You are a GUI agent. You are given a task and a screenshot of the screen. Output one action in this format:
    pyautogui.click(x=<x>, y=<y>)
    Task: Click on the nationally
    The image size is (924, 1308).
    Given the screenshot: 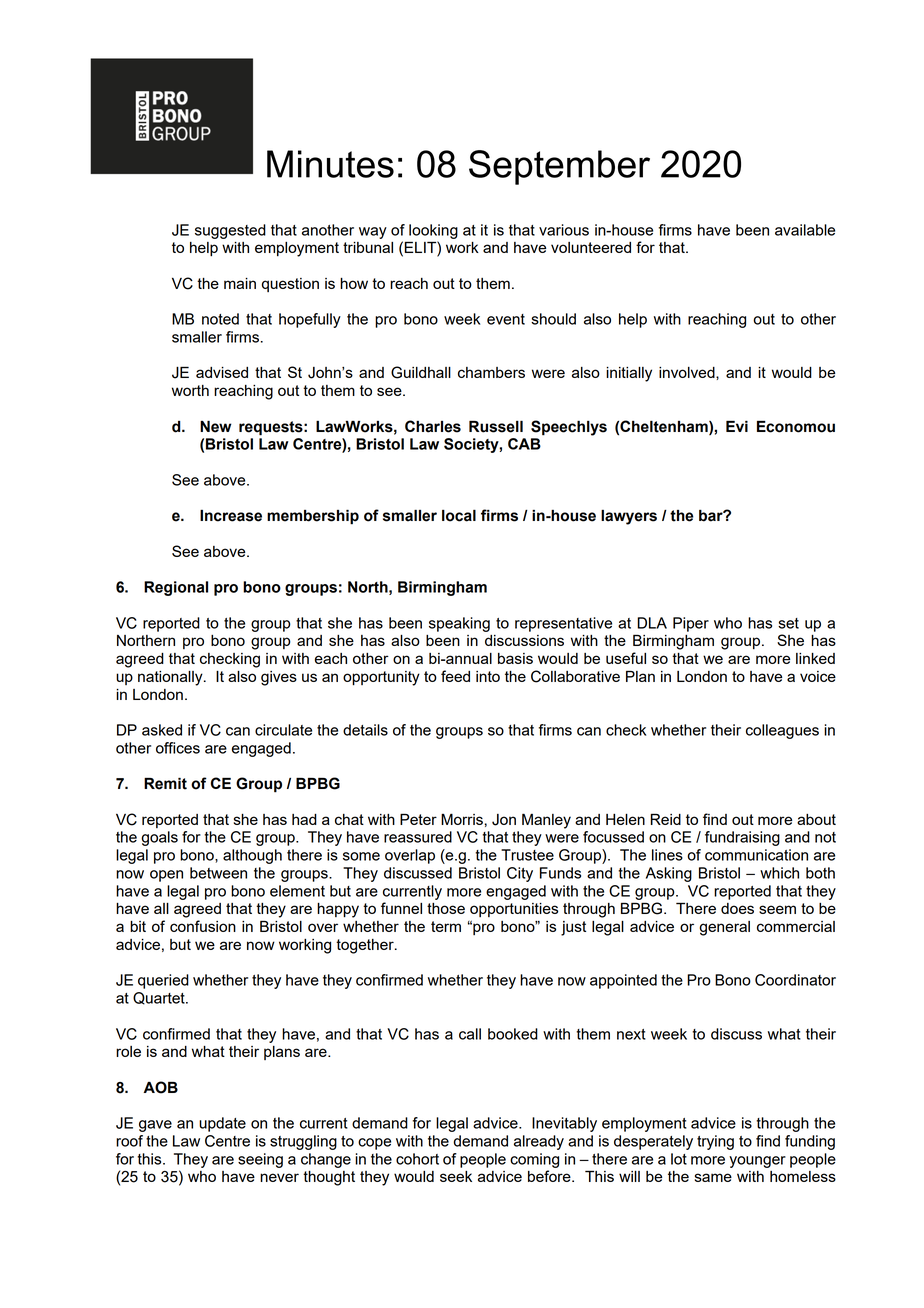 What is the action you would take?
    pyautogui.click(x=171, y=678)
